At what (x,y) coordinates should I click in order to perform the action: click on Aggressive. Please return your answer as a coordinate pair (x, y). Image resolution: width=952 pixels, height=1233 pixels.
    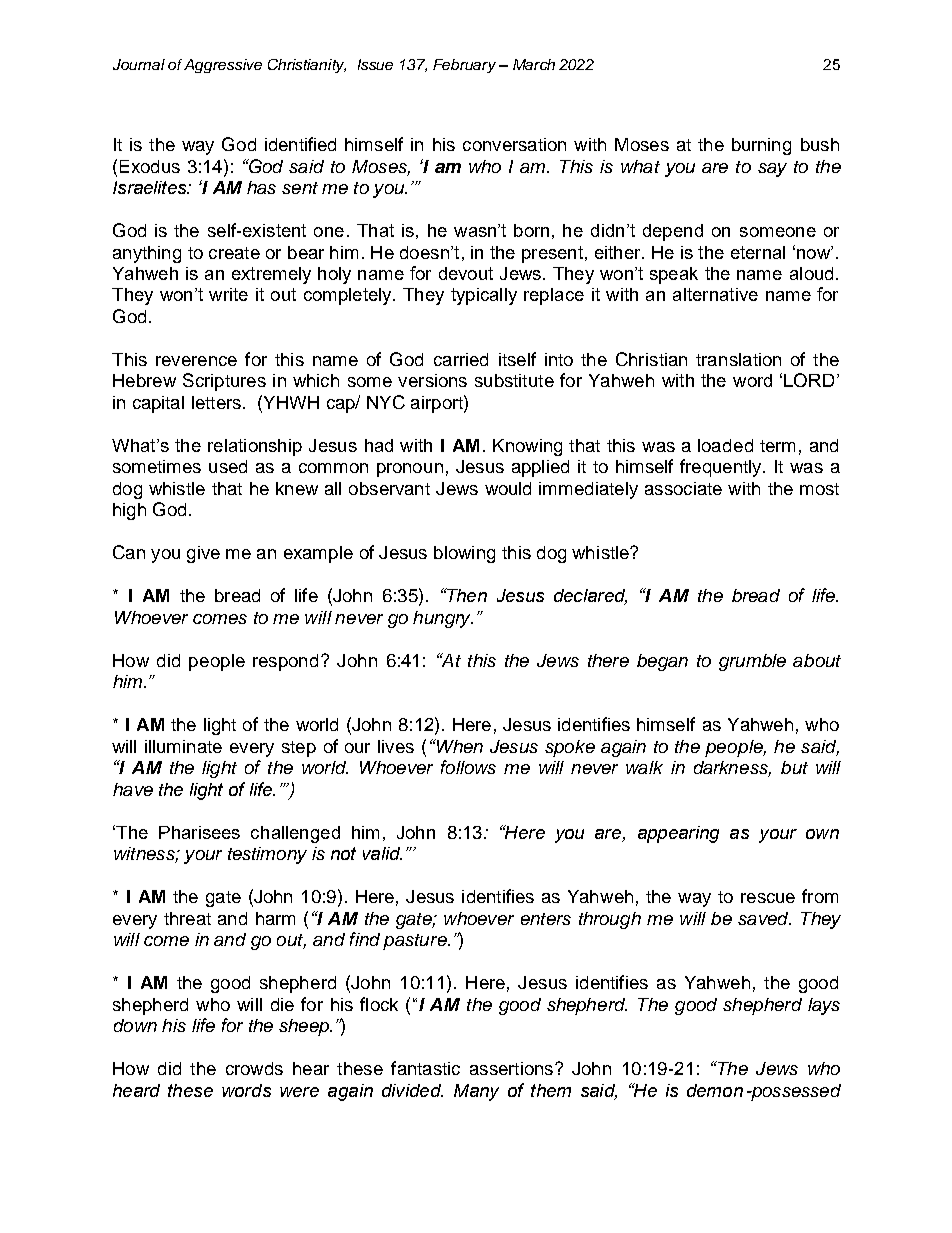
    Looking at the image, I should click on (223, 66).
